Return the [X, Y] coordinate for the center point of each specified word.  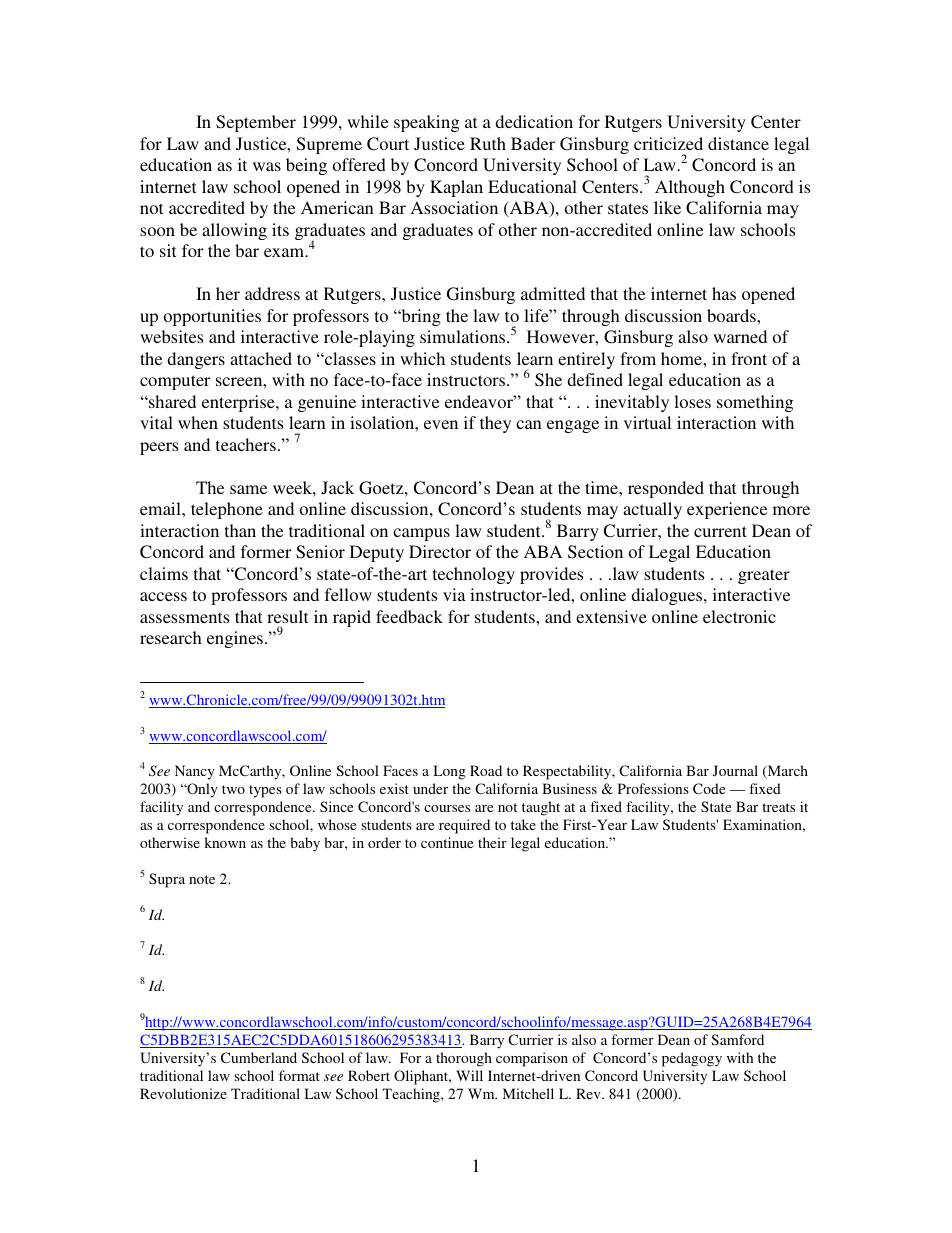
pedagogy [692, 1059]
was [267, 166]
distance [738, 143]
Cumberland [259, 1057]
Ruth [488, 143]
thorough [464, 1059]
